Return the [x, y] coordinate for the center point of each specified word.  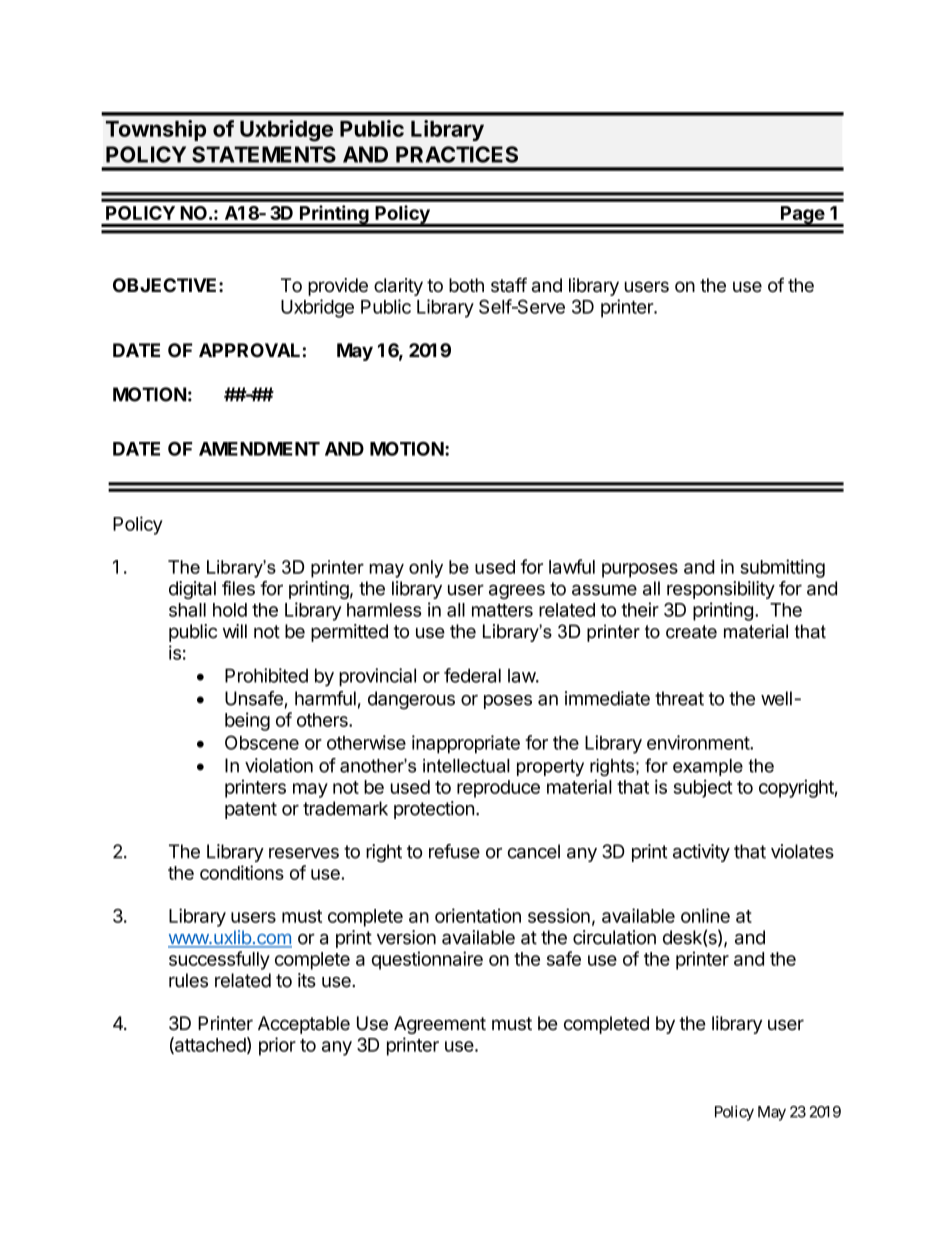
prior [277, 1046]
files [238, 588]
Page [802, 216]
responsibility [721, 590]
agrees [517, 591]
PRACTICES [457, 154]
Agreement [440, 1025]
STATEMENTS [264, 154]
